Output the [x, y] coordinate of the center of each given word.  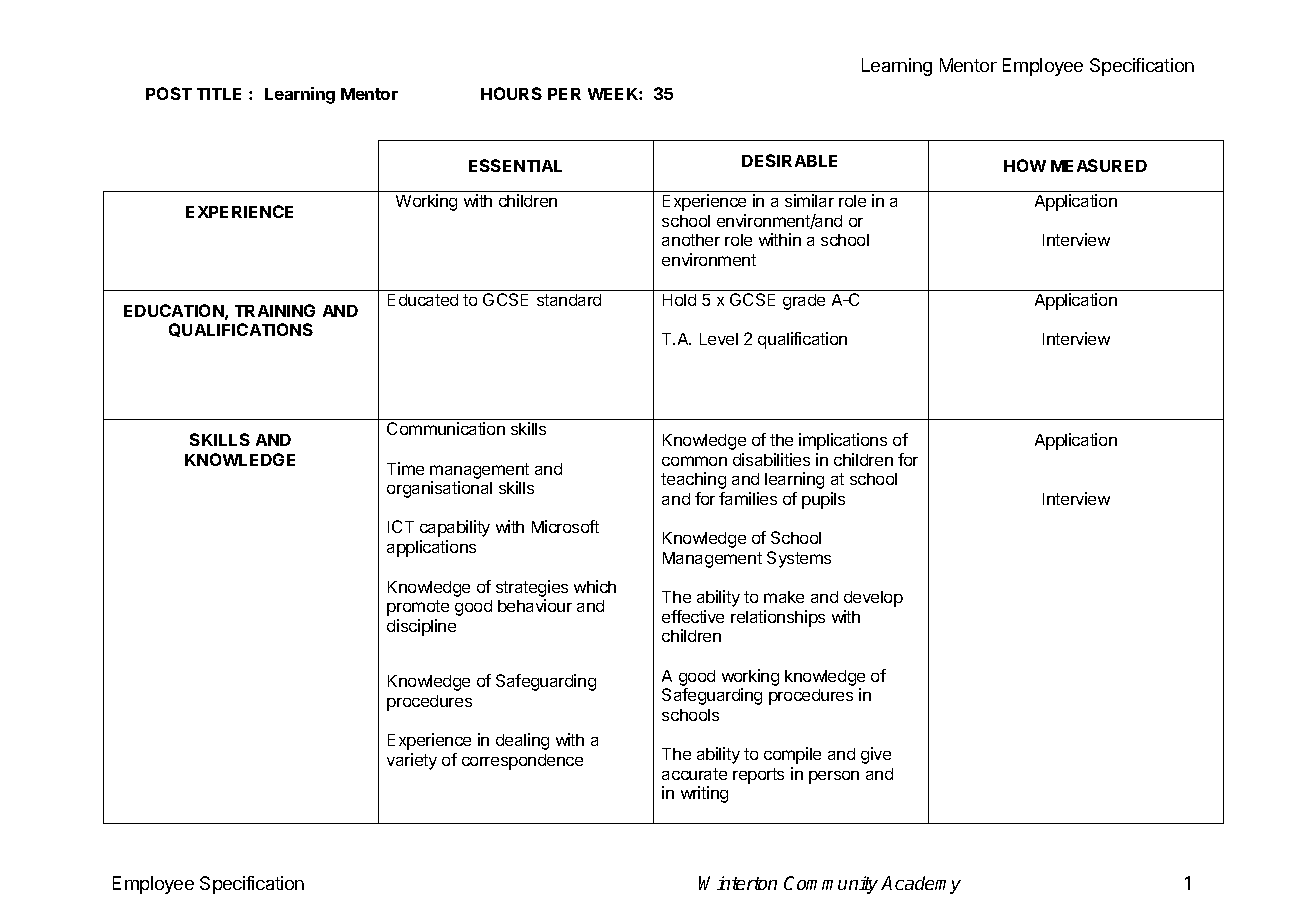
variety [412, 761]
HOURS [511, 93]
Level [719, 339]
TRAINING [275, 310]
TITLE [219, 94]
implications [843, 441]
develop [873, 599]
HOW [1025, 165]
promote [418, 608]
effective [693, 616]
